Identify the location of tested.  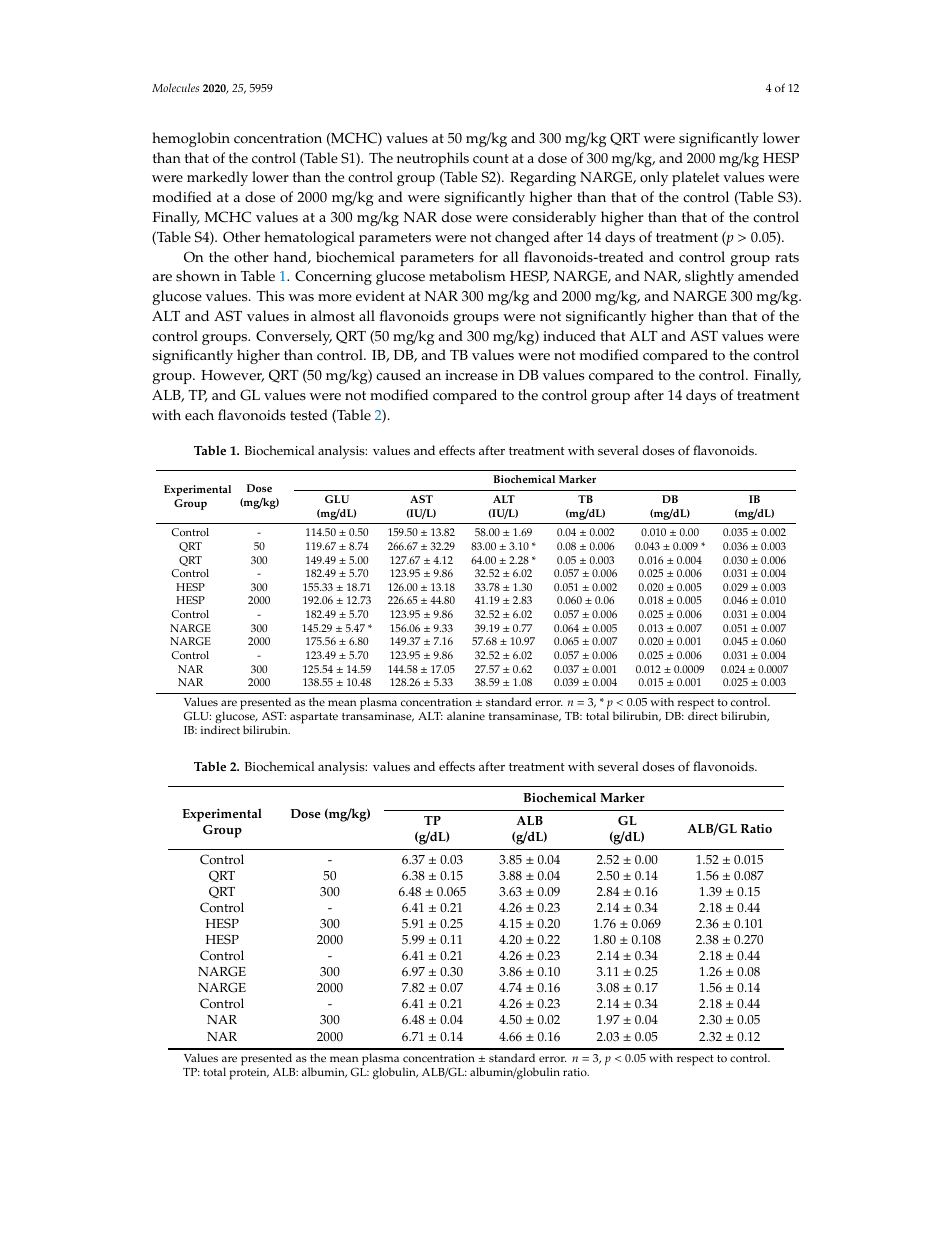
(309, 415).
